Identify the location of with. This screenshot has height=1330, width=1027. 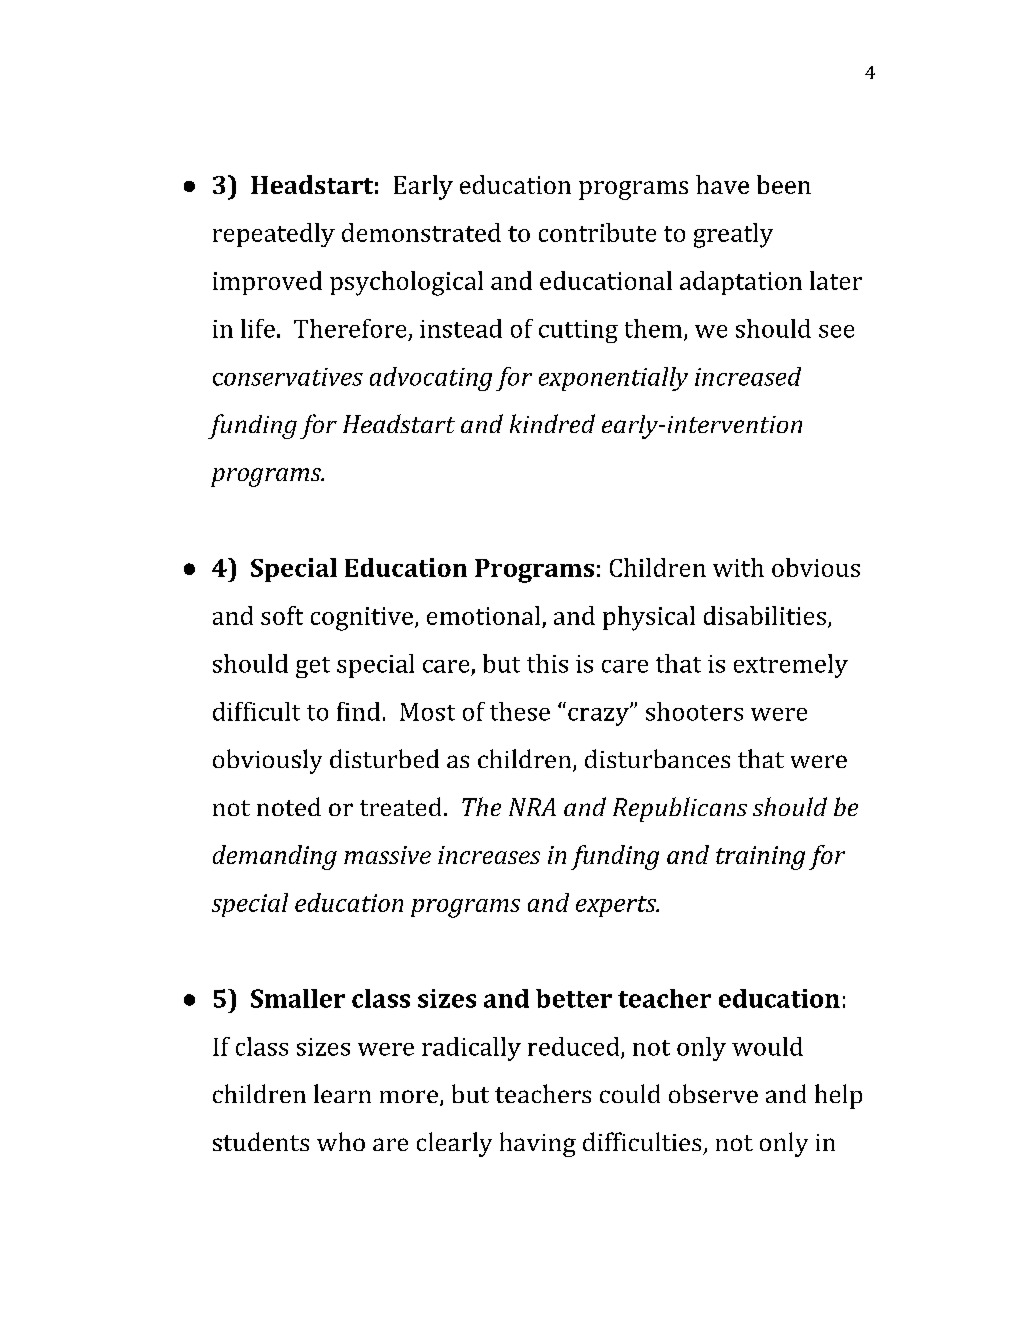
(738, 567).
